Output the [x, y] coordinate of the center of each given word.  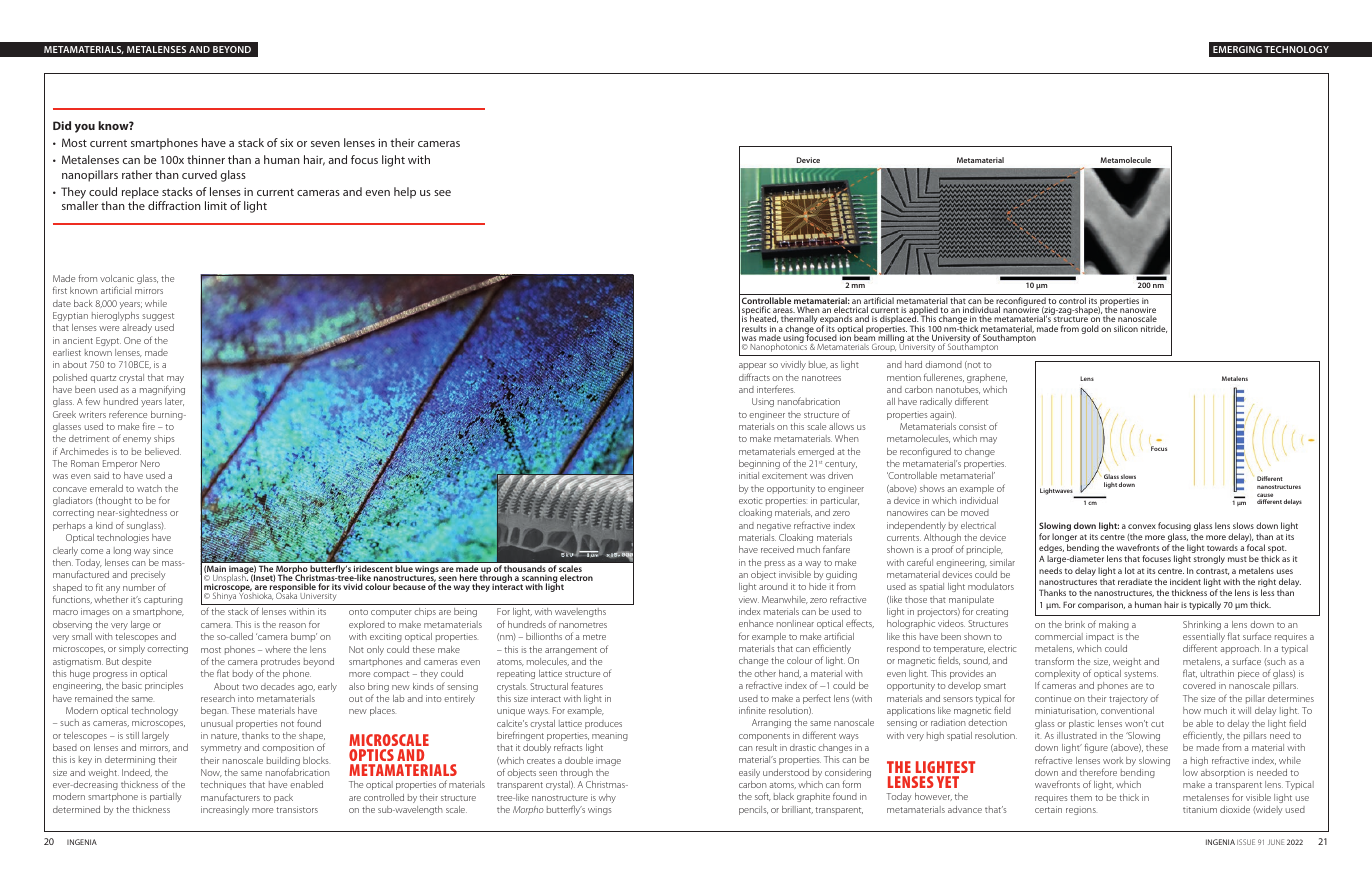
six [286, 143]
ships [164, 439]
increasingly [225, 810]
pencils [753, 810]
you [85, 128]
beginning [759, 464]
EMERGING [1237, 49]
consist [972, 426]
